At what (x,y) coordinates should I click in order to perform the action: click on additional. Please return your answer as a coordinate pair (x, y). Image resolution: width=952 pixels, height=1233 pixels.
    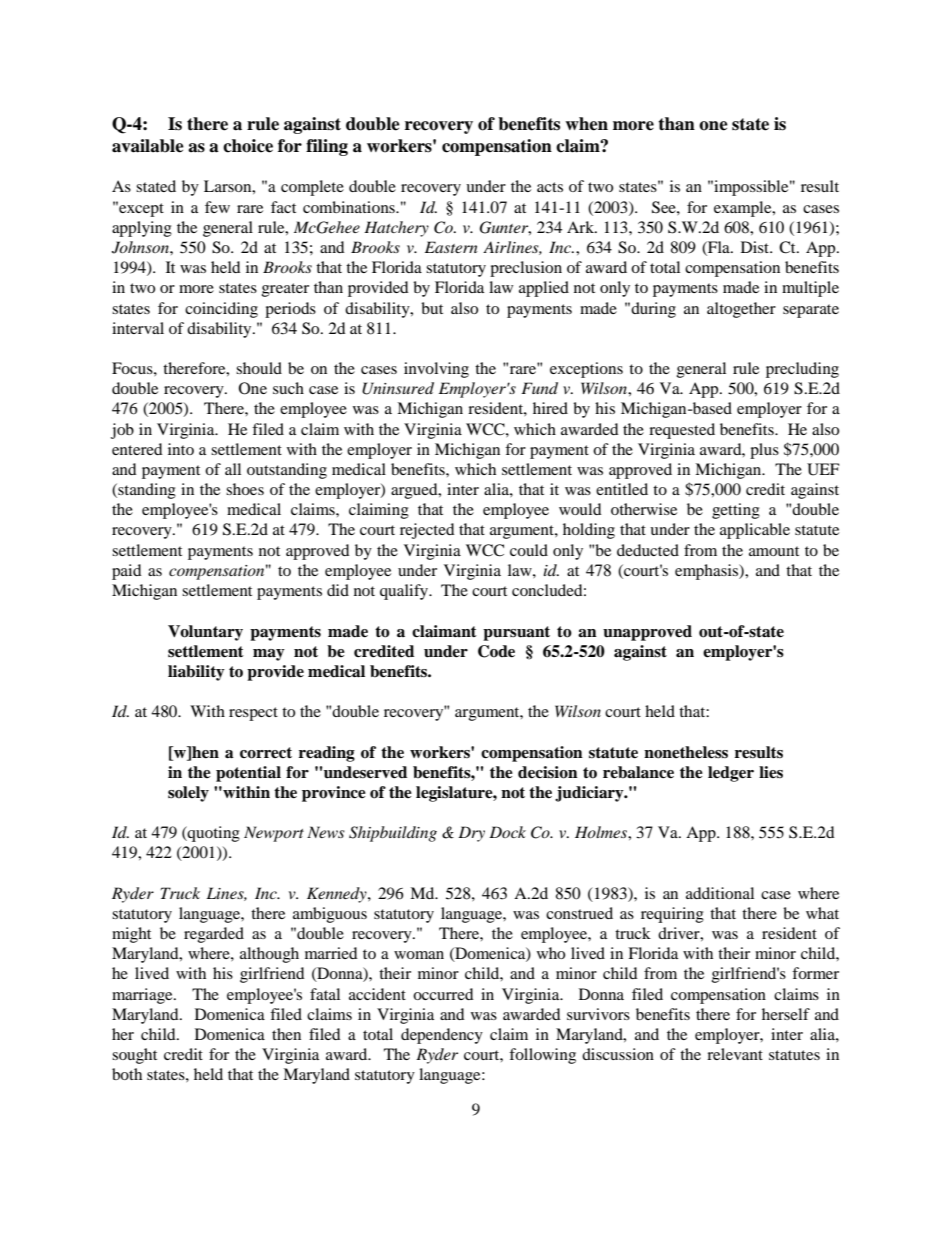
    Looking at the image, I should click on (720, 893).
